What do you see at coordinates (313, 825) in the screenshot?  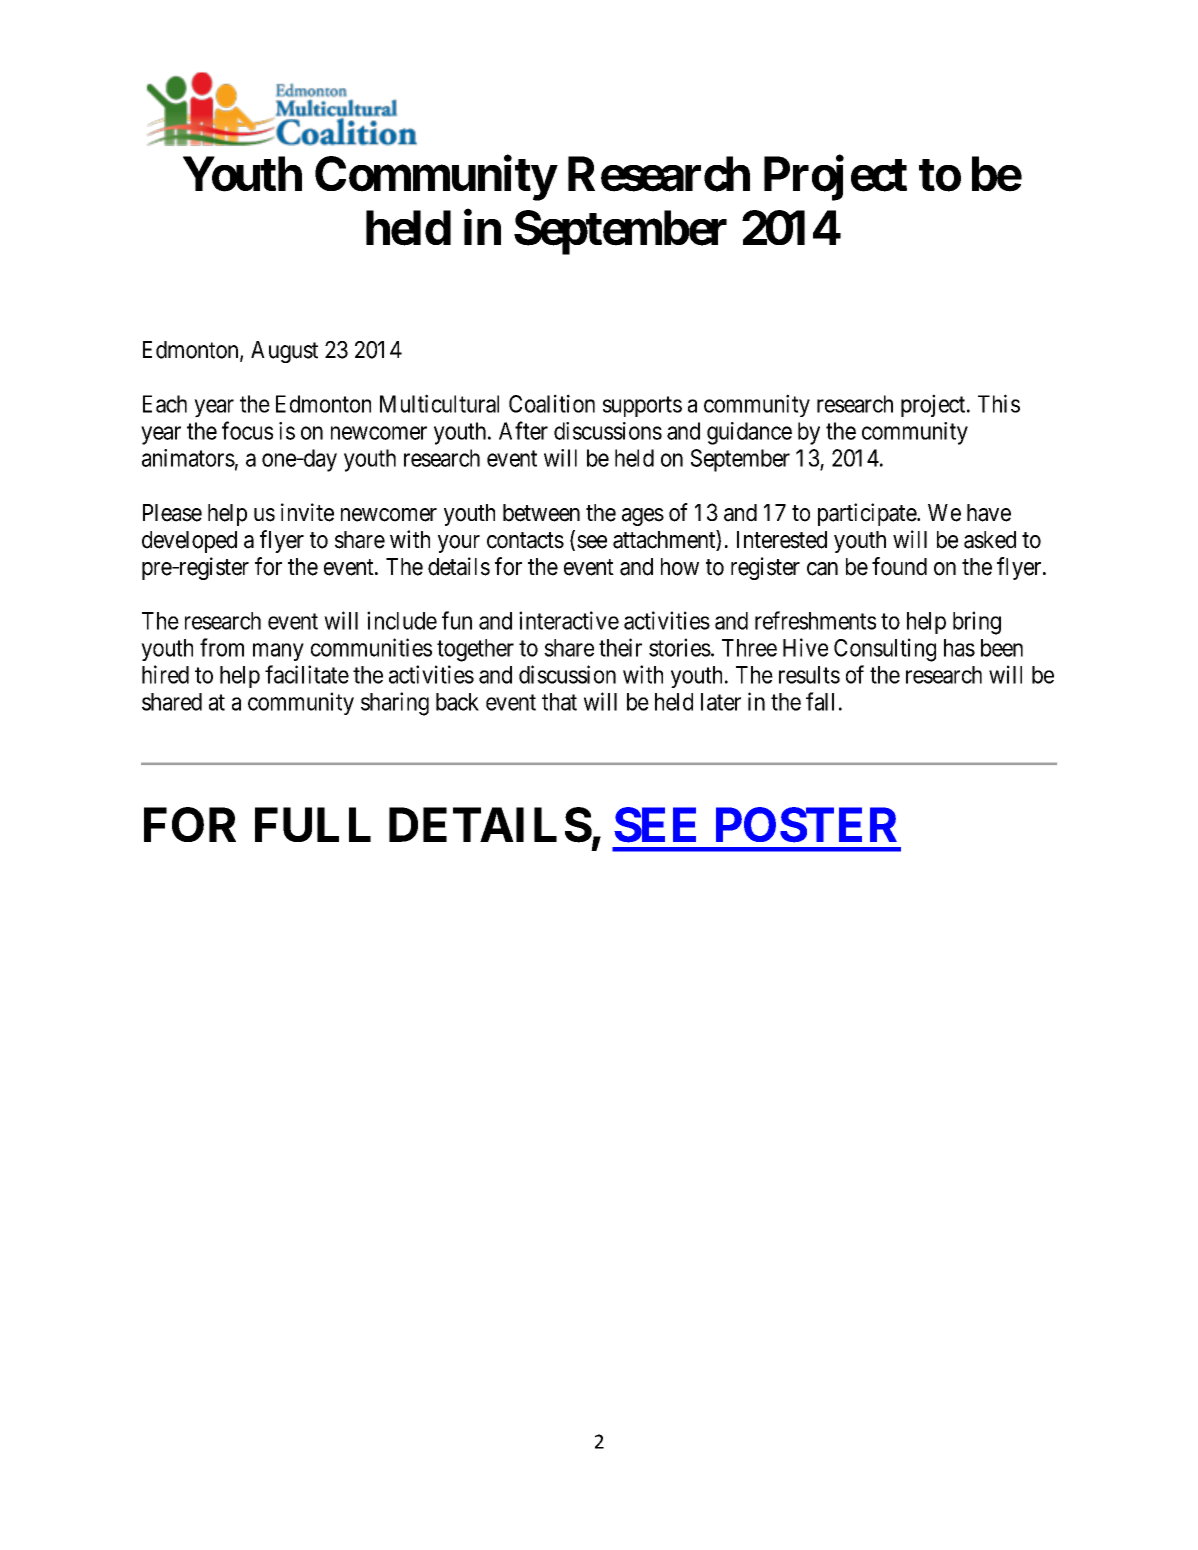 I see `FULL` at bounding box center [313, 825].
